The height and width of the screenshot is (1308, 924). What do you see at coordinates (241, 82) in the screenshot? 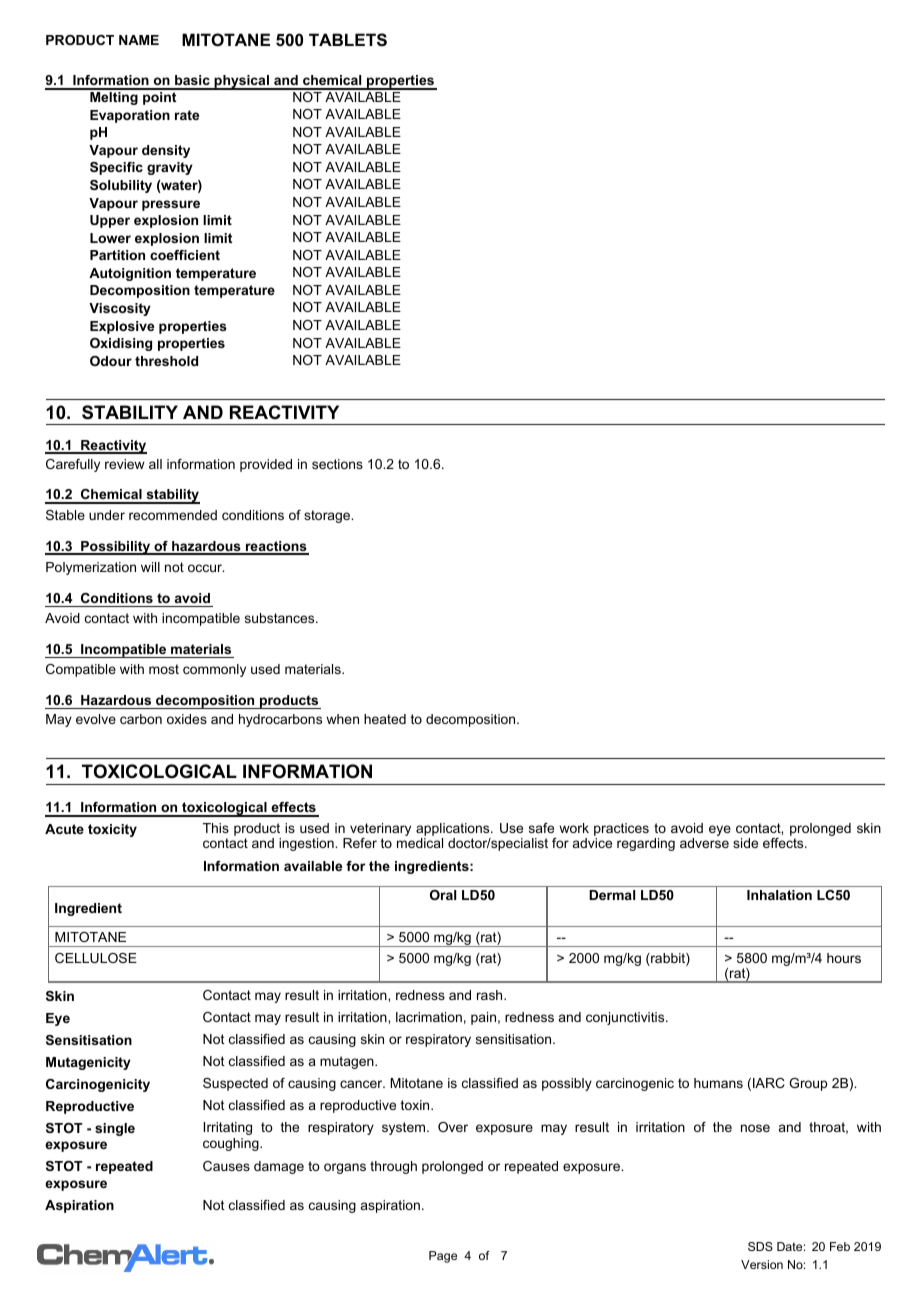
I see `physical` at bounding box center [241, 82].
